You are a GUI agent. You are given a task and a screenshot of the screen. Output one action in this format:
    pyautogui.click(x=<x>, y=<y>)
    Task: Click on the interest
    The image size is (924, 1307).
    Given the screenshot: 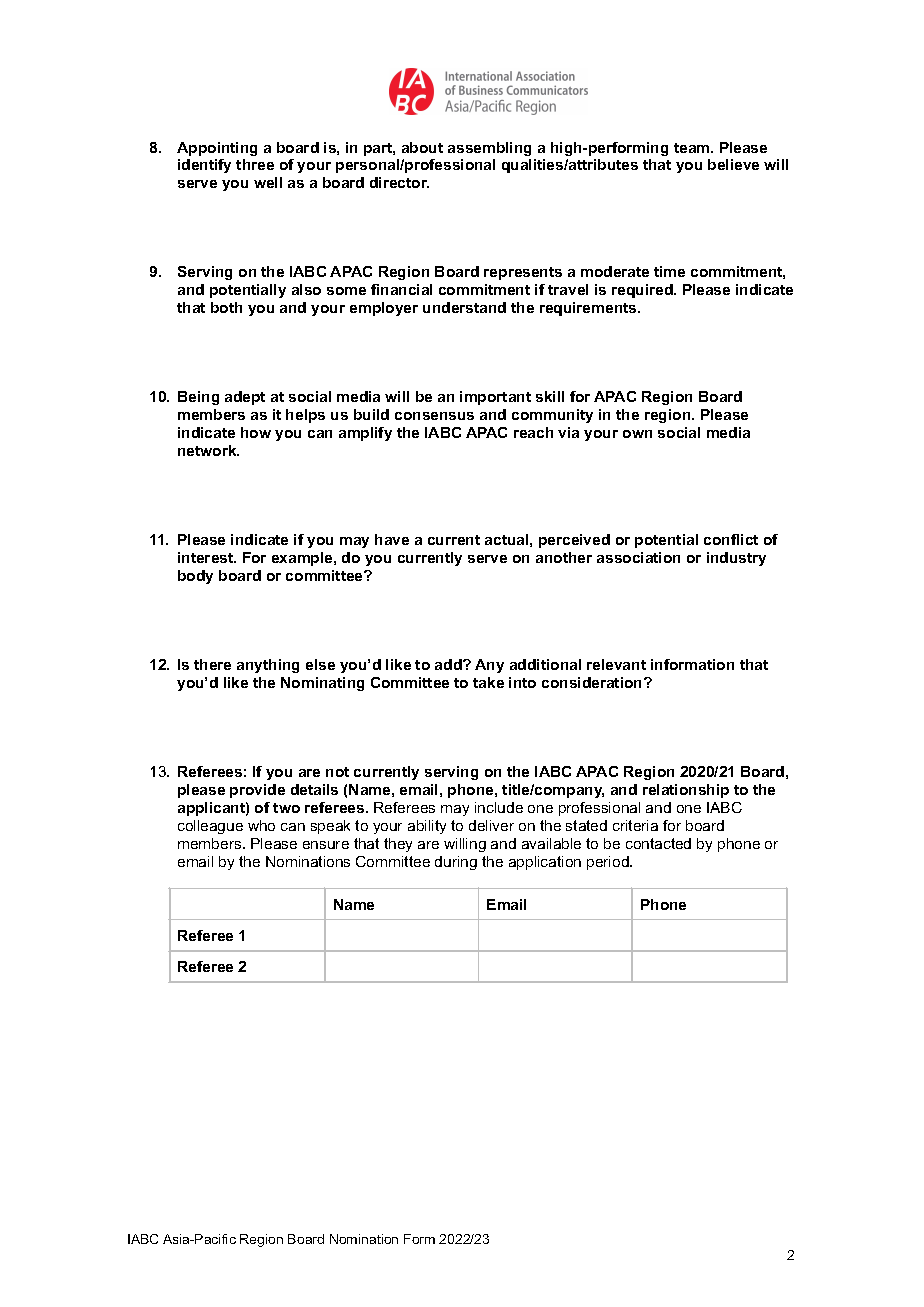 What is the action you would take?
    pyautogui.click(x=207, y=557)
